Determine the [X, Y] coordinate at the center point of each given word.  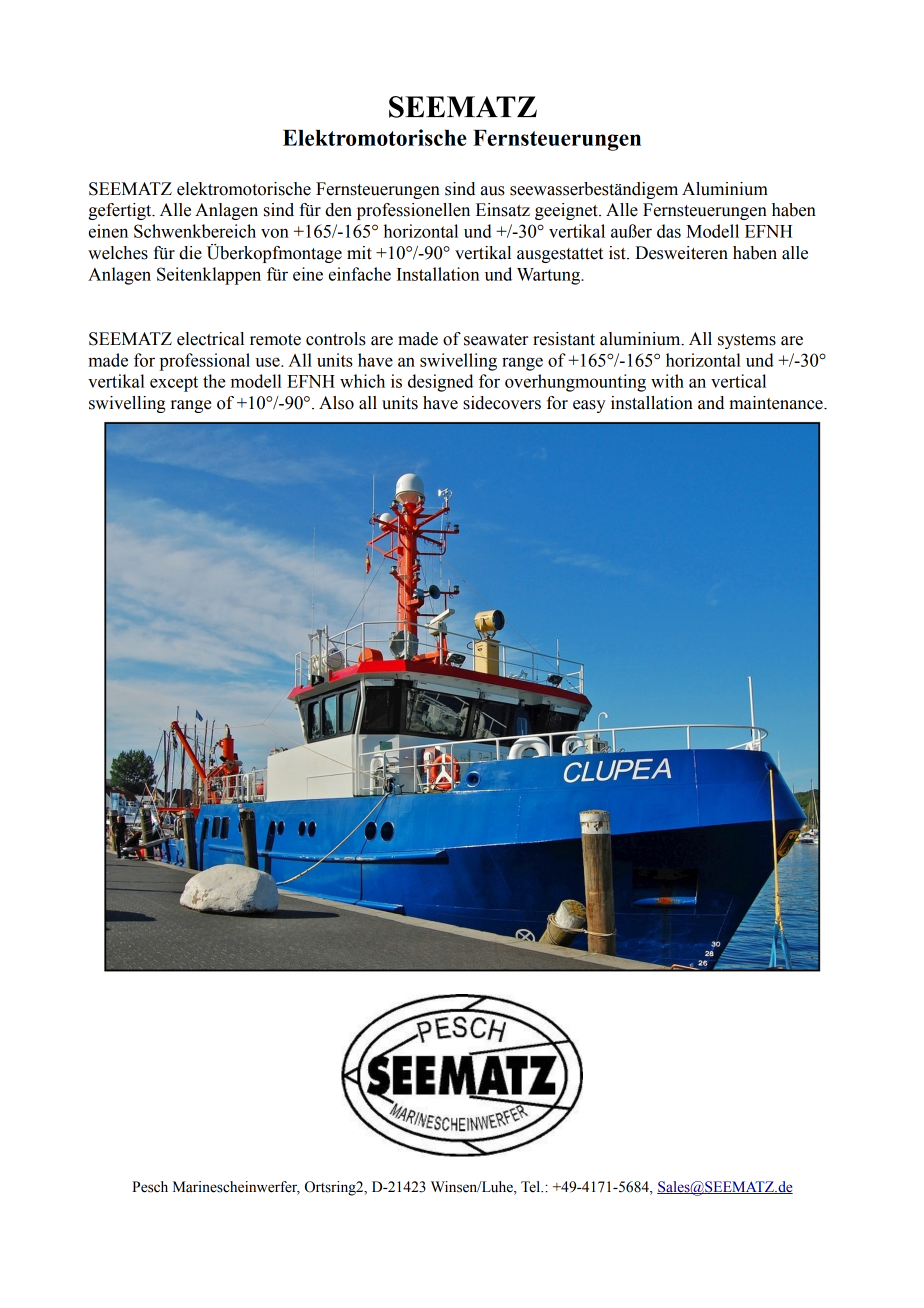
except [174, 384]
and [711, 403]
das [669, 231]
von [275, 233]
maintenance [777, 403]
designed [440, 383]
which [362, 381]
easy [589, 406]
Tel [532, 1187]
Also [336, 403]
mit [359, 253]
